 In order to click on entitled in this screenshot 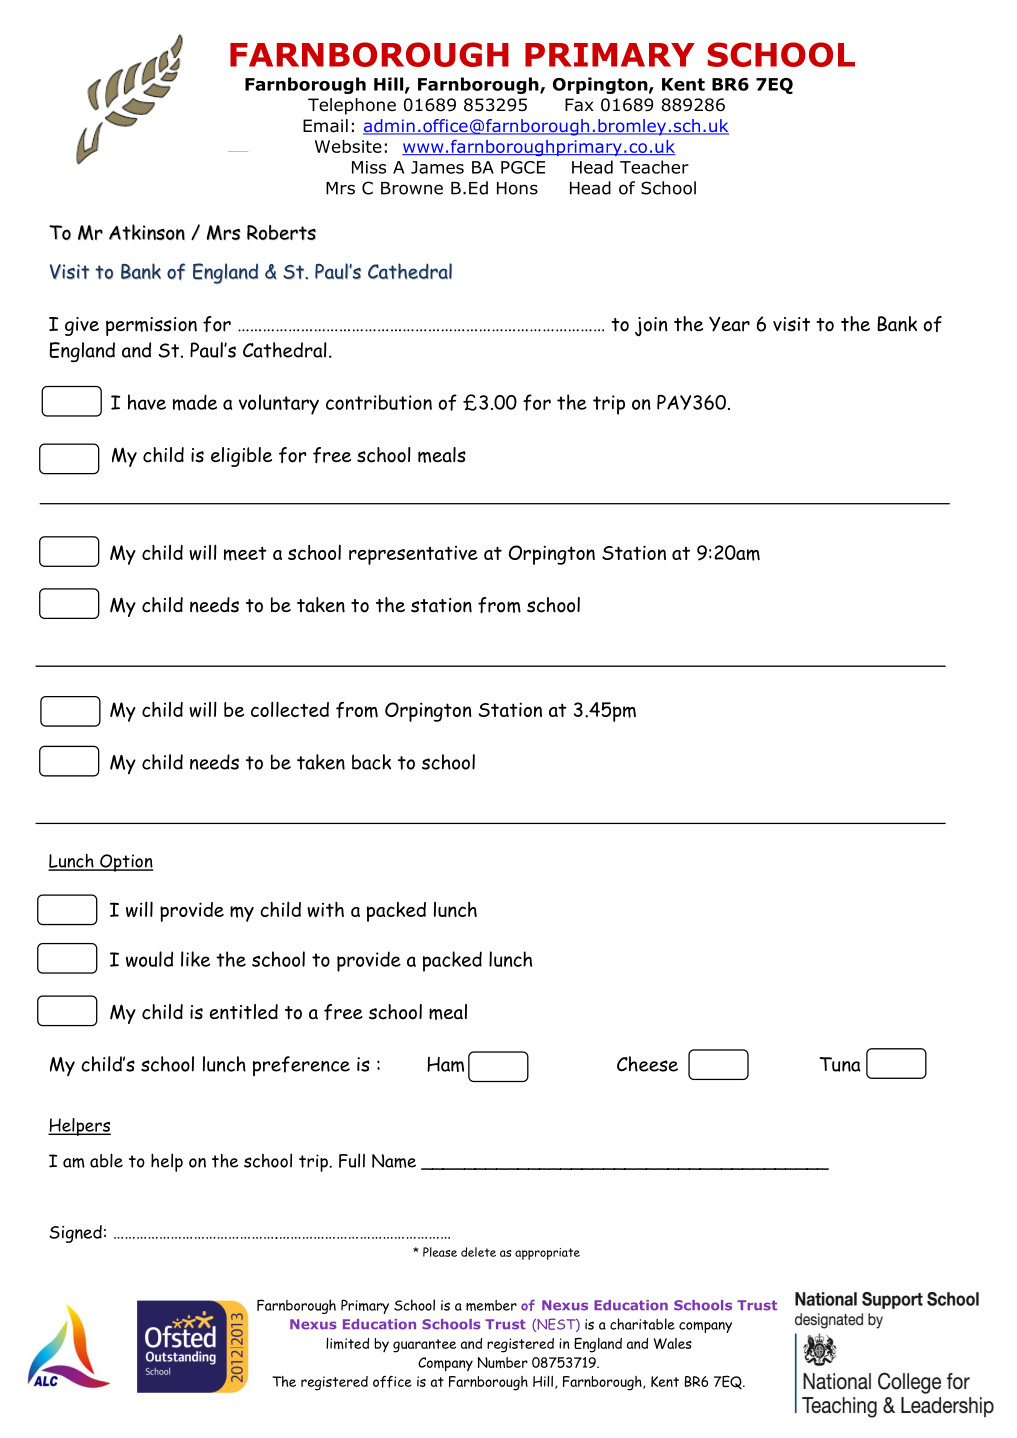, I will do `click(244, 1012)`.
